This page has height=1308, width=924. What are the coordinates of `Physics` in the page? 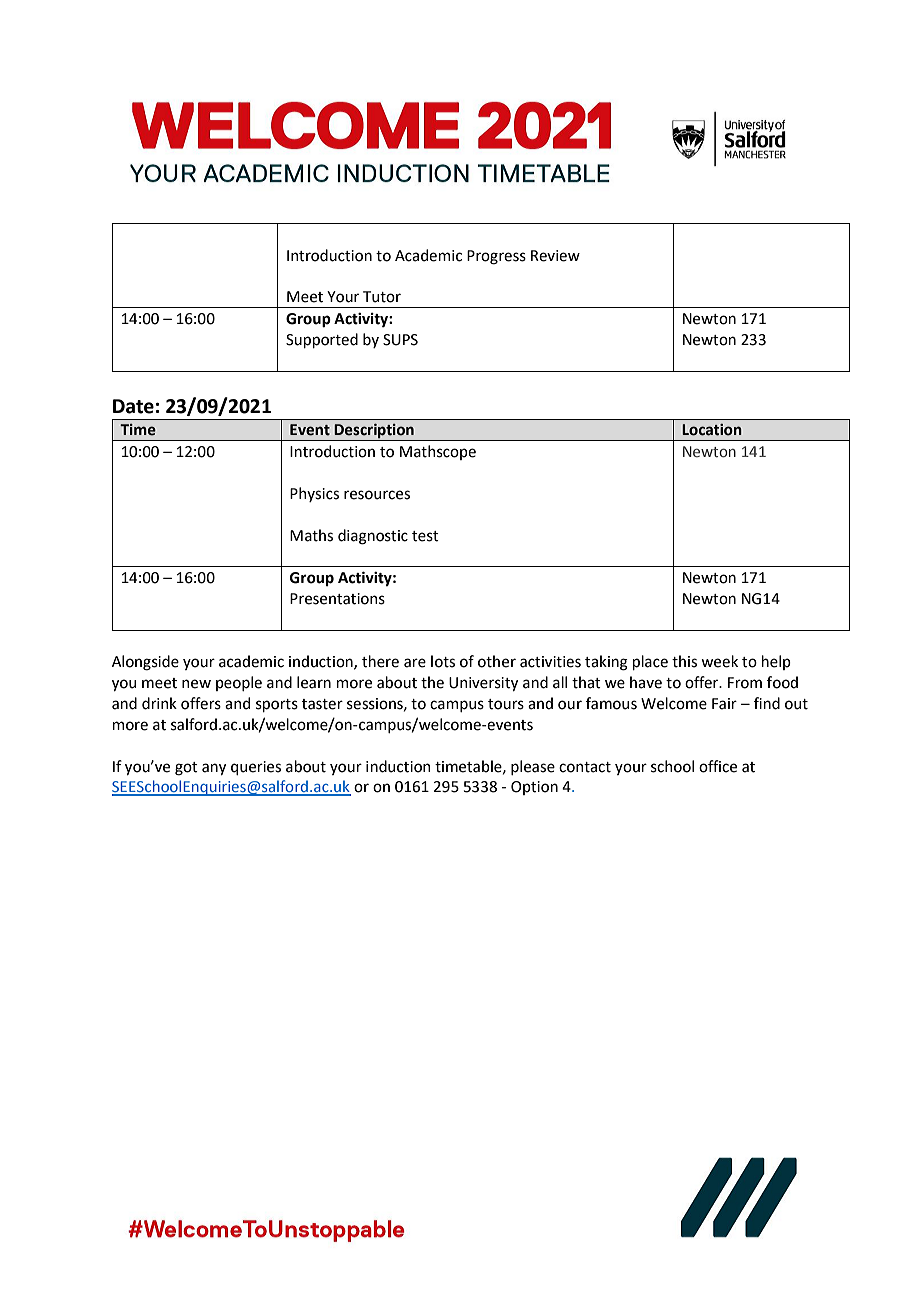 It's located at (314, 494).
